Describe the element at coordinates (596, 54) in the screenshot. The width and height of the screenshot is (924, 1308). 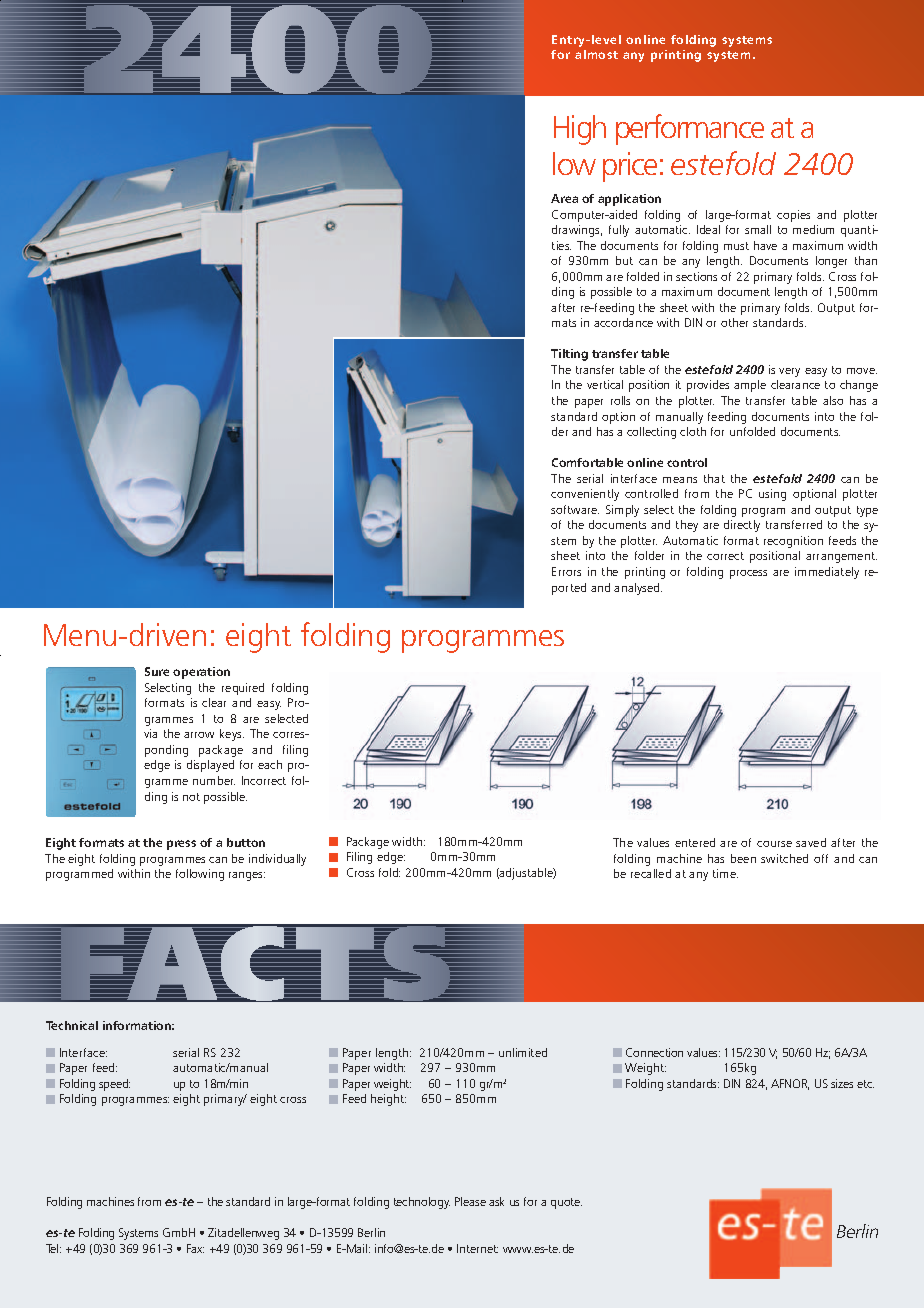
I see `almost` at that location.
